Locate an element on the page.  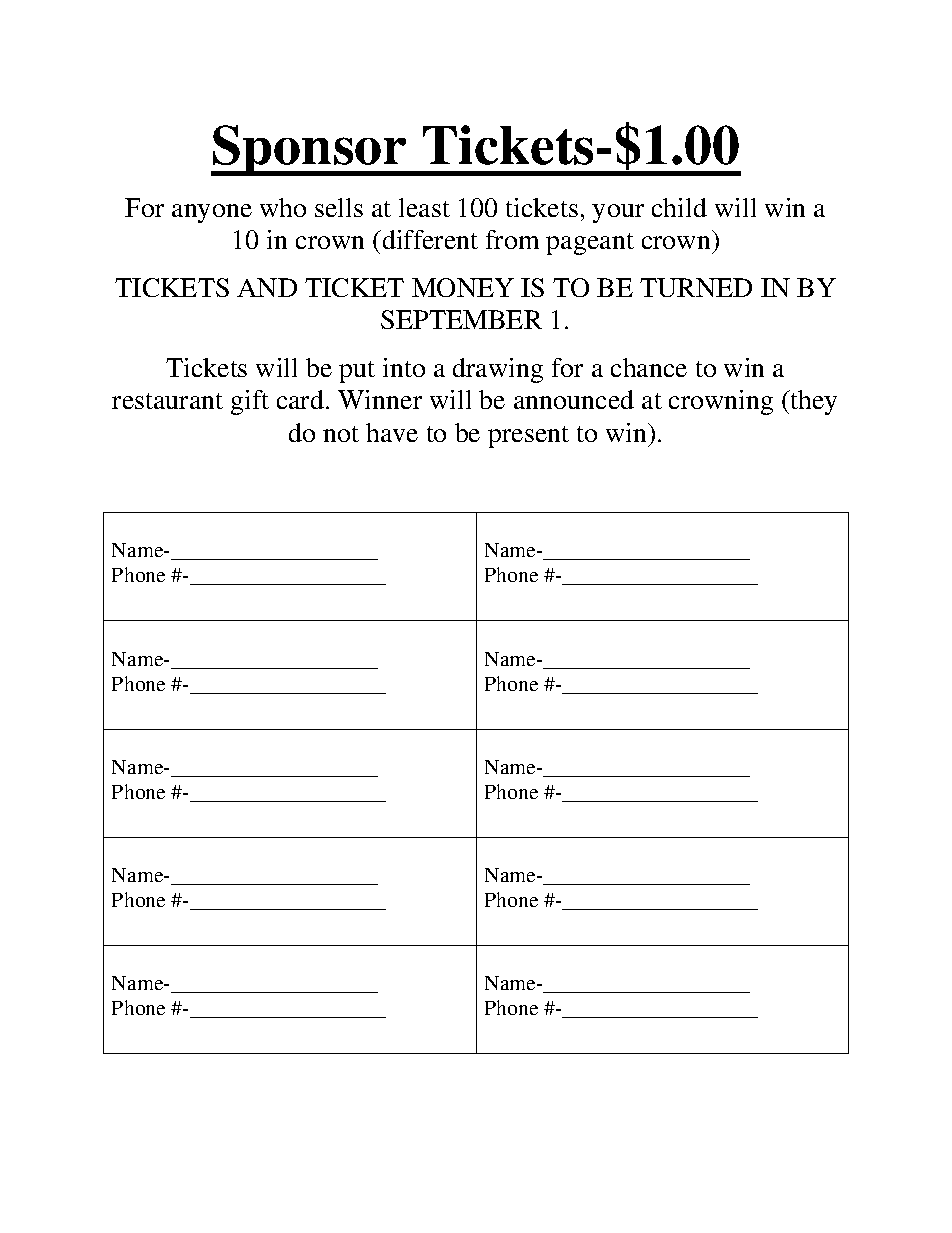
least is located at coordinates (424, 207).
